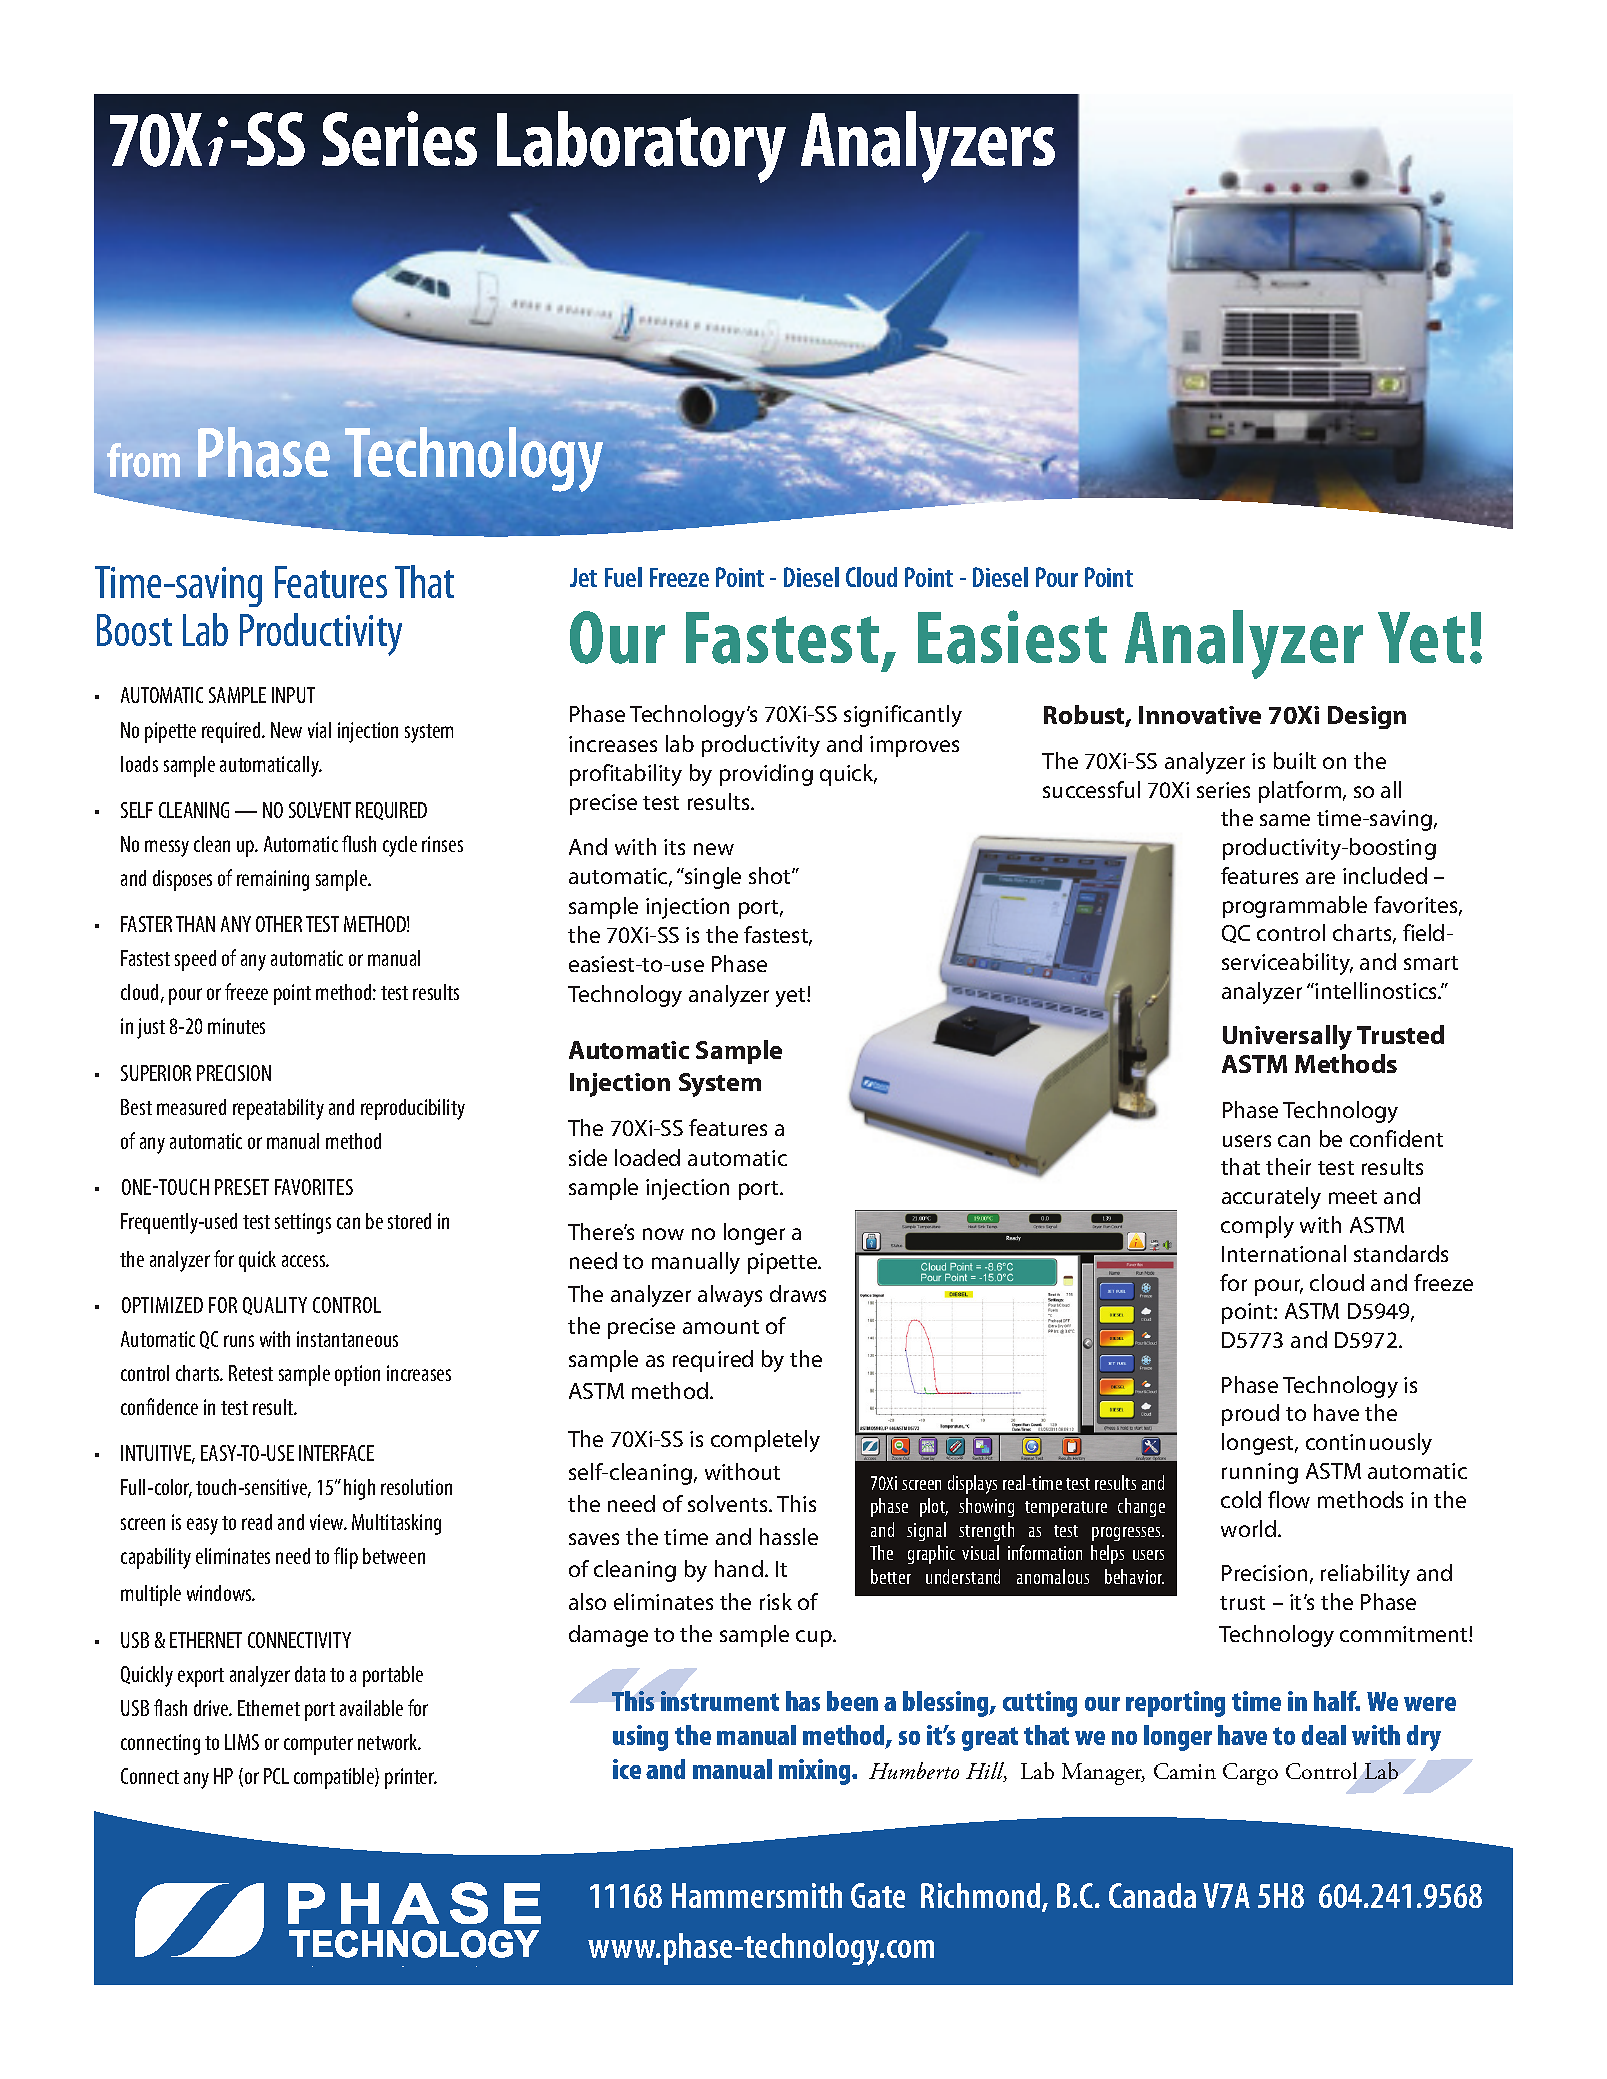 Image resolution: width=1607 pixels, height=2079 pixels. Describe the element at coordinates (276, 1776) in the page. I see `PCL` at that location.
